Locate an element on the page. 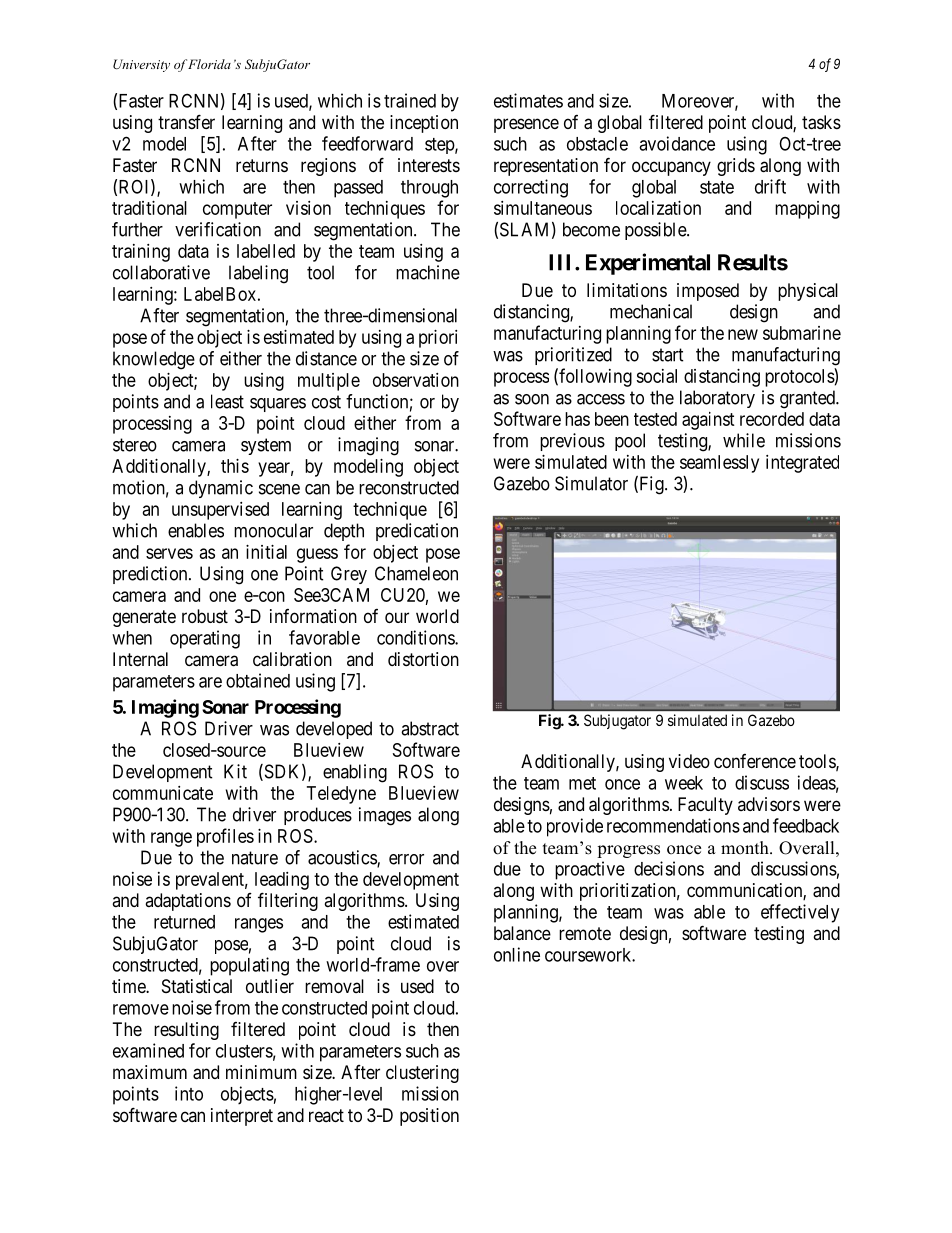 The width and height of the page is (952, 1233). machine is located at coordinates (428, 272).
